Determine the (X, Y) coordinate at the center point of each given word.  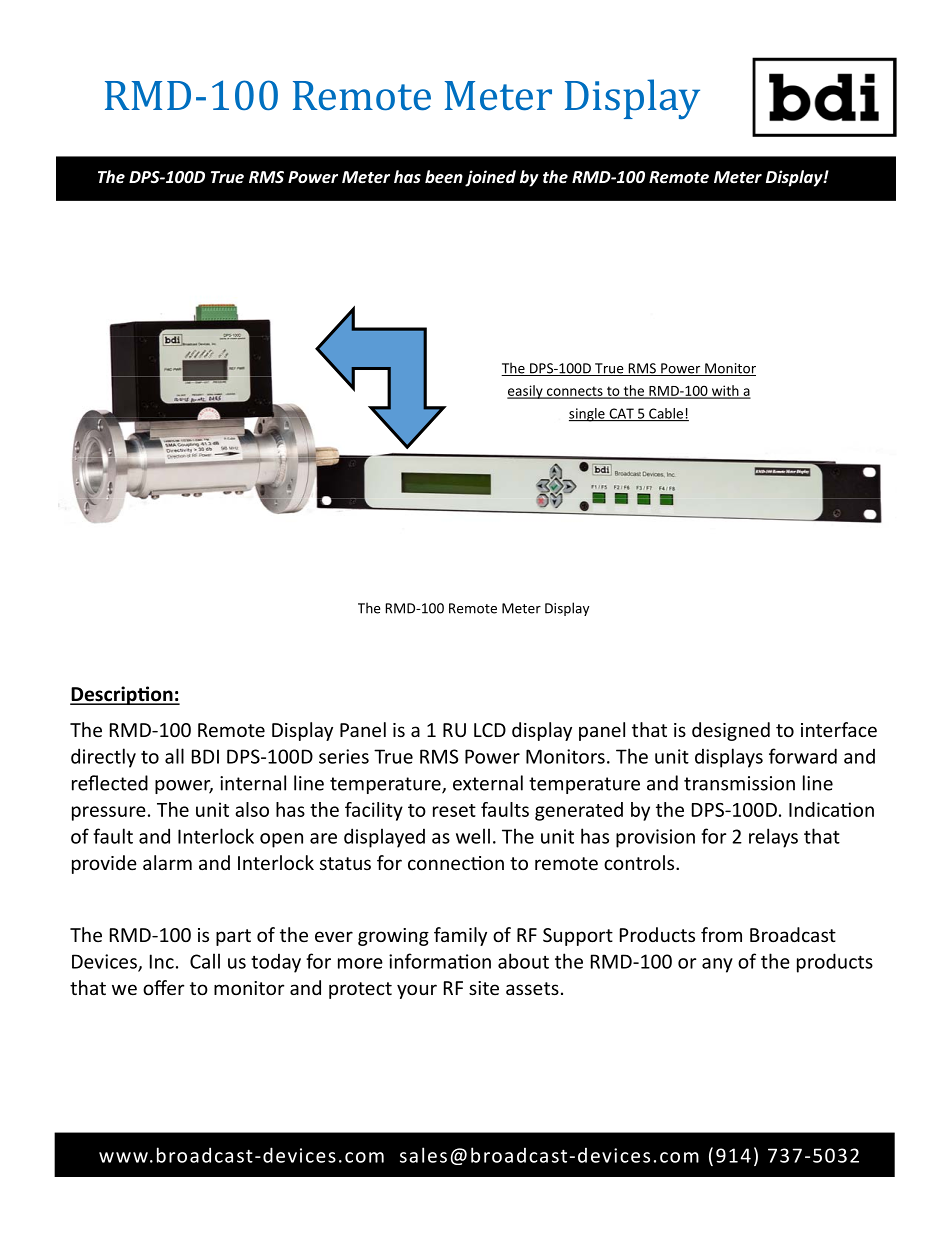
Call (205, 961)
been (444, 176)
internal (253, 783)
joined (490, 178)
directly (103, 758)
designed (731, 731)
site (484, 988)
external (488, 783)
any (717, 965)
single (588, 415)
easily (526, 392)
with (725, 391)
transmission (739, 783)
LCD (490, 730)
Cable (666, 414)
